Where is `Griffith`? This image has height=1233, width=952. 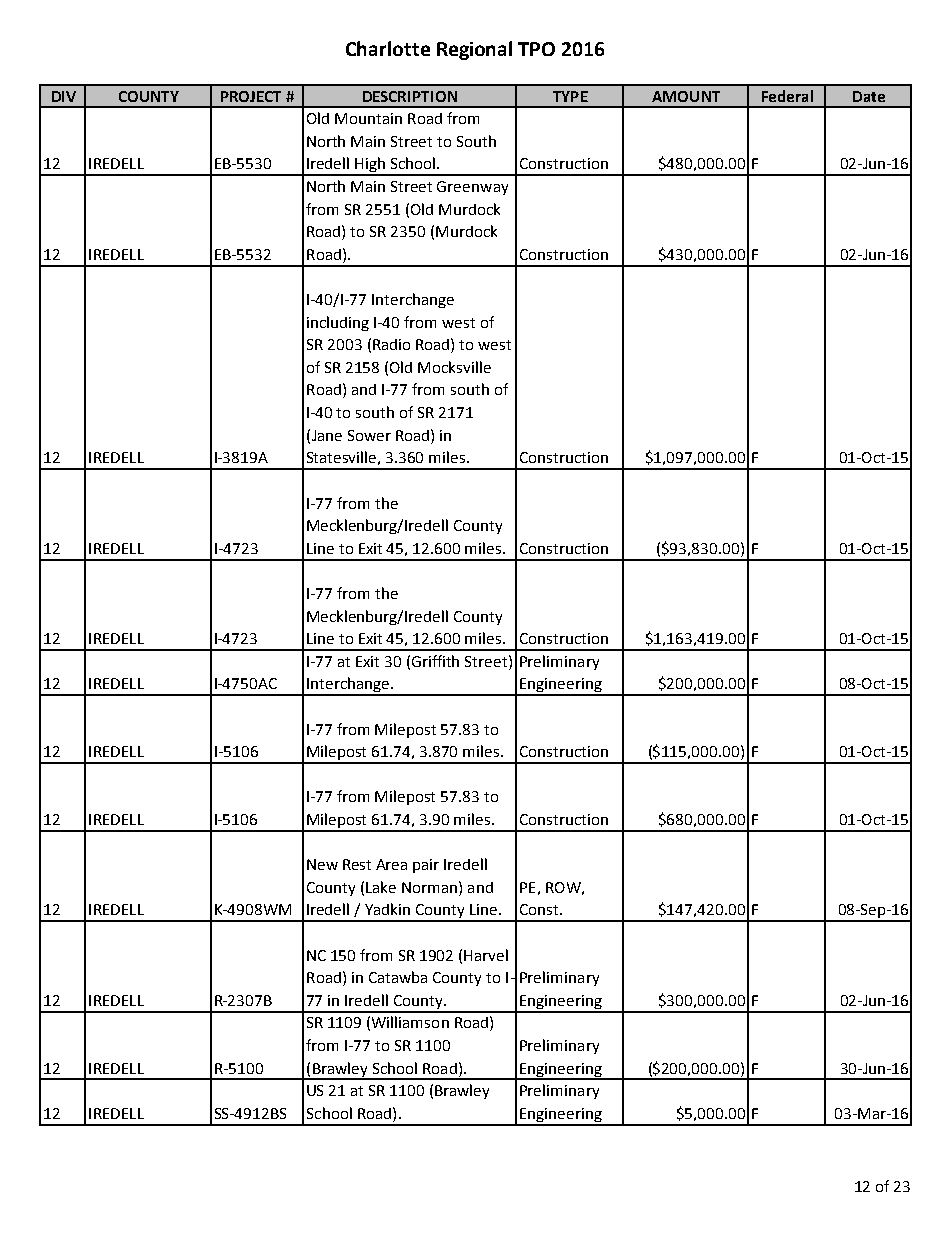
Griffith is located at coordinates (435, 661).
